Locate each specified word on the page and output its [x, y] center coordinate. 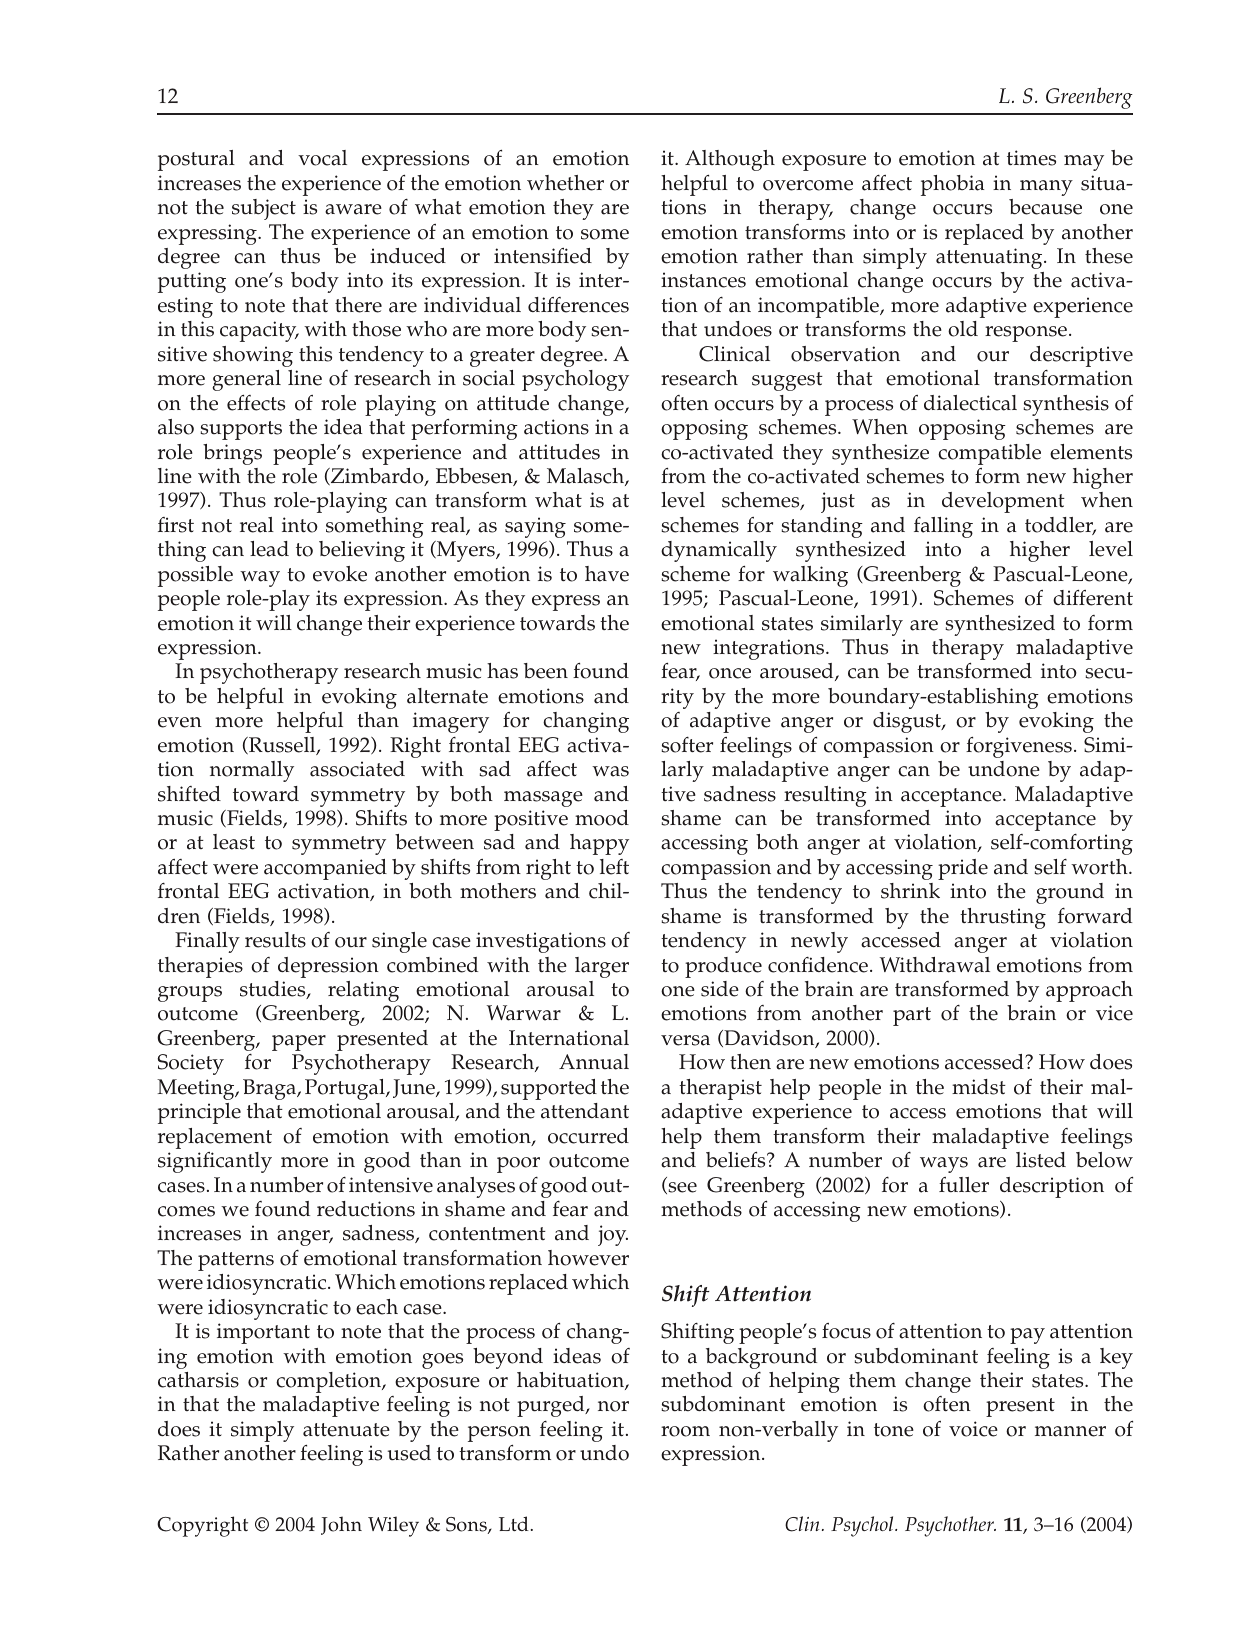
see [681, 1188]
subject [264, 209]
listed [1041, 1160]
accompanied [325, 869]
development [1003, 502]
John [341, 1525]
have [607, 574]
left [614, 867]
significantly [215, 1162]
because [1045, 207]
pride [963, 869]
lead [269, 549]
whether [565, 183]
